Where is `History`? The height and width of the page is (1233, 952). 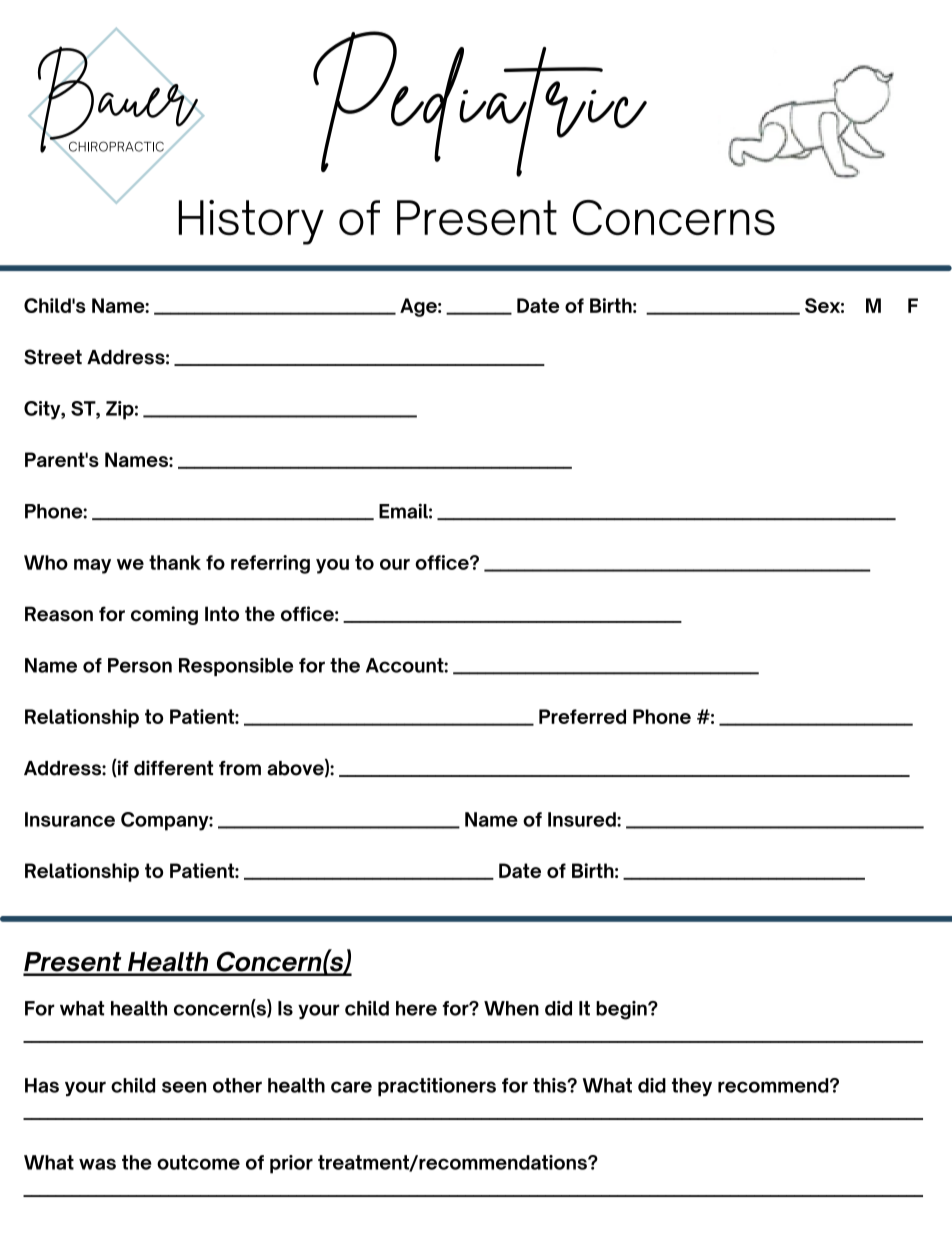 History is located at coordinates (251, 222).
